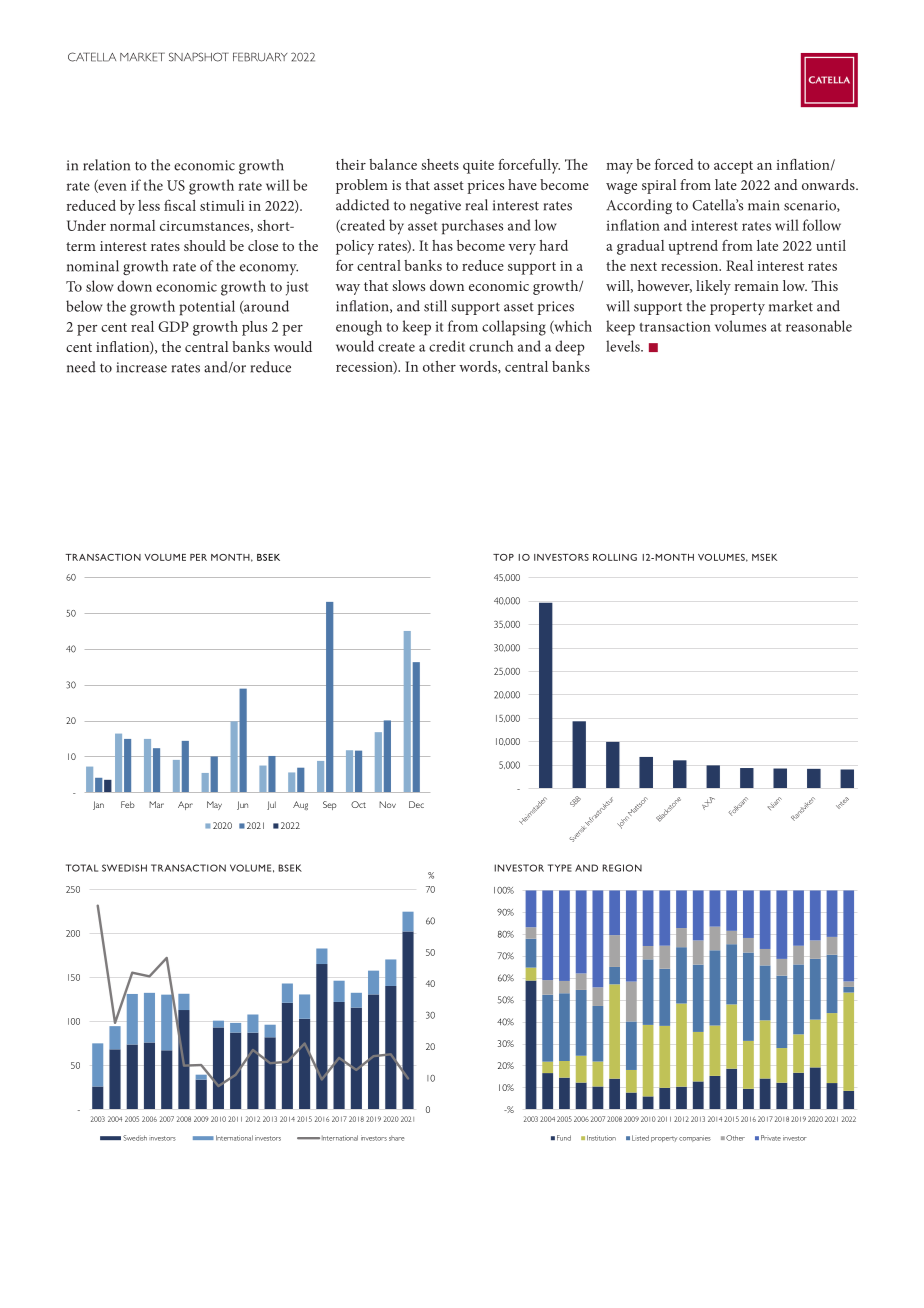  I want to click on SNAPSHOT, so click(199, 57).
